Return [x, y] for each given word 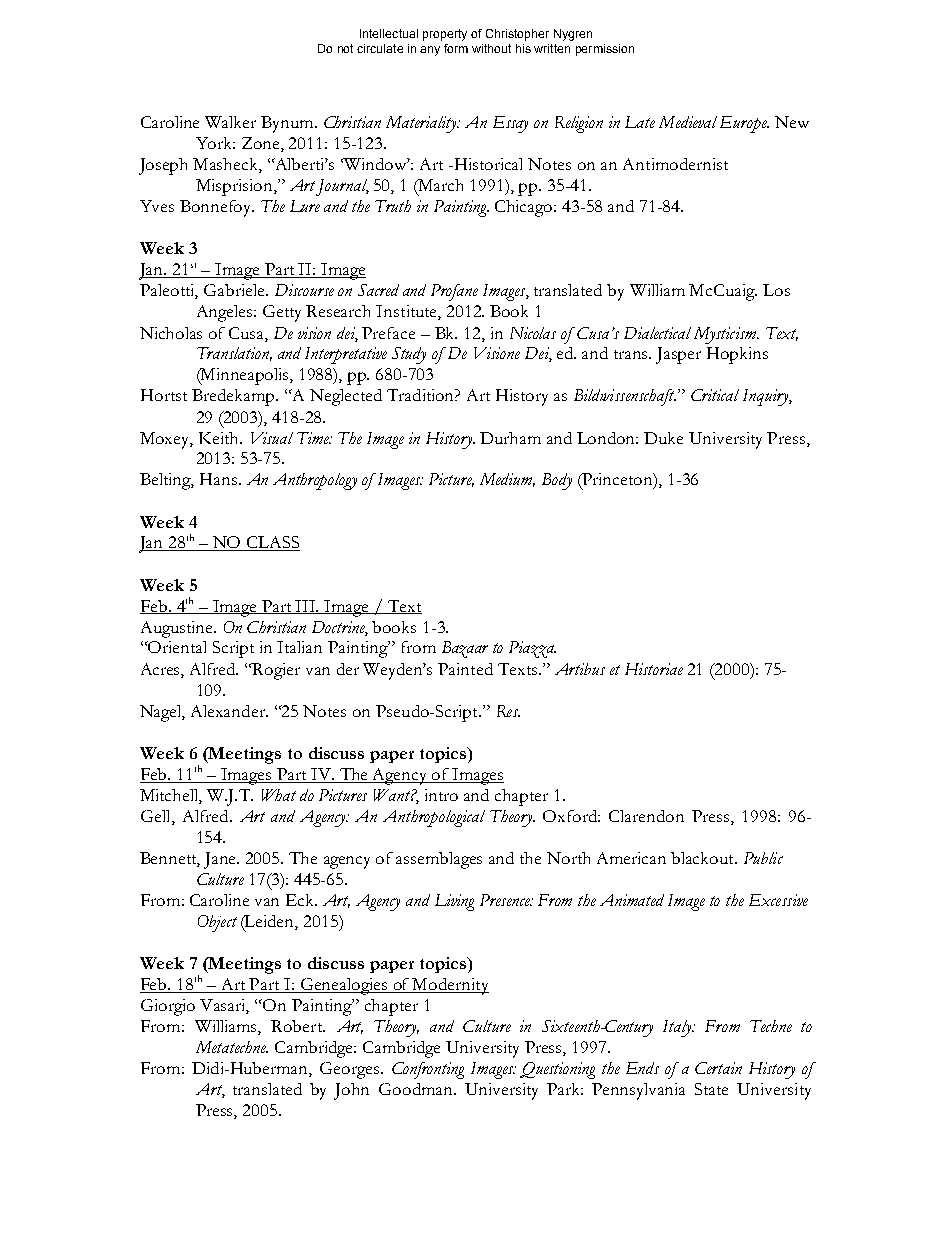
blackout [703, 858]
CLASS [272, 543]
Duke [663, 438]
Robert [298, 1026]
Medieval [688, 122]
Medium [507, 480]
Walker [230, 122]
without [491, 48]
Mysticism [726, 335]
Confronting [428, 1070]
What [279, 795]
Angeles [226, 313]
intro [441, 795]
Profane [454, 292]
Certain [718, 1068]
